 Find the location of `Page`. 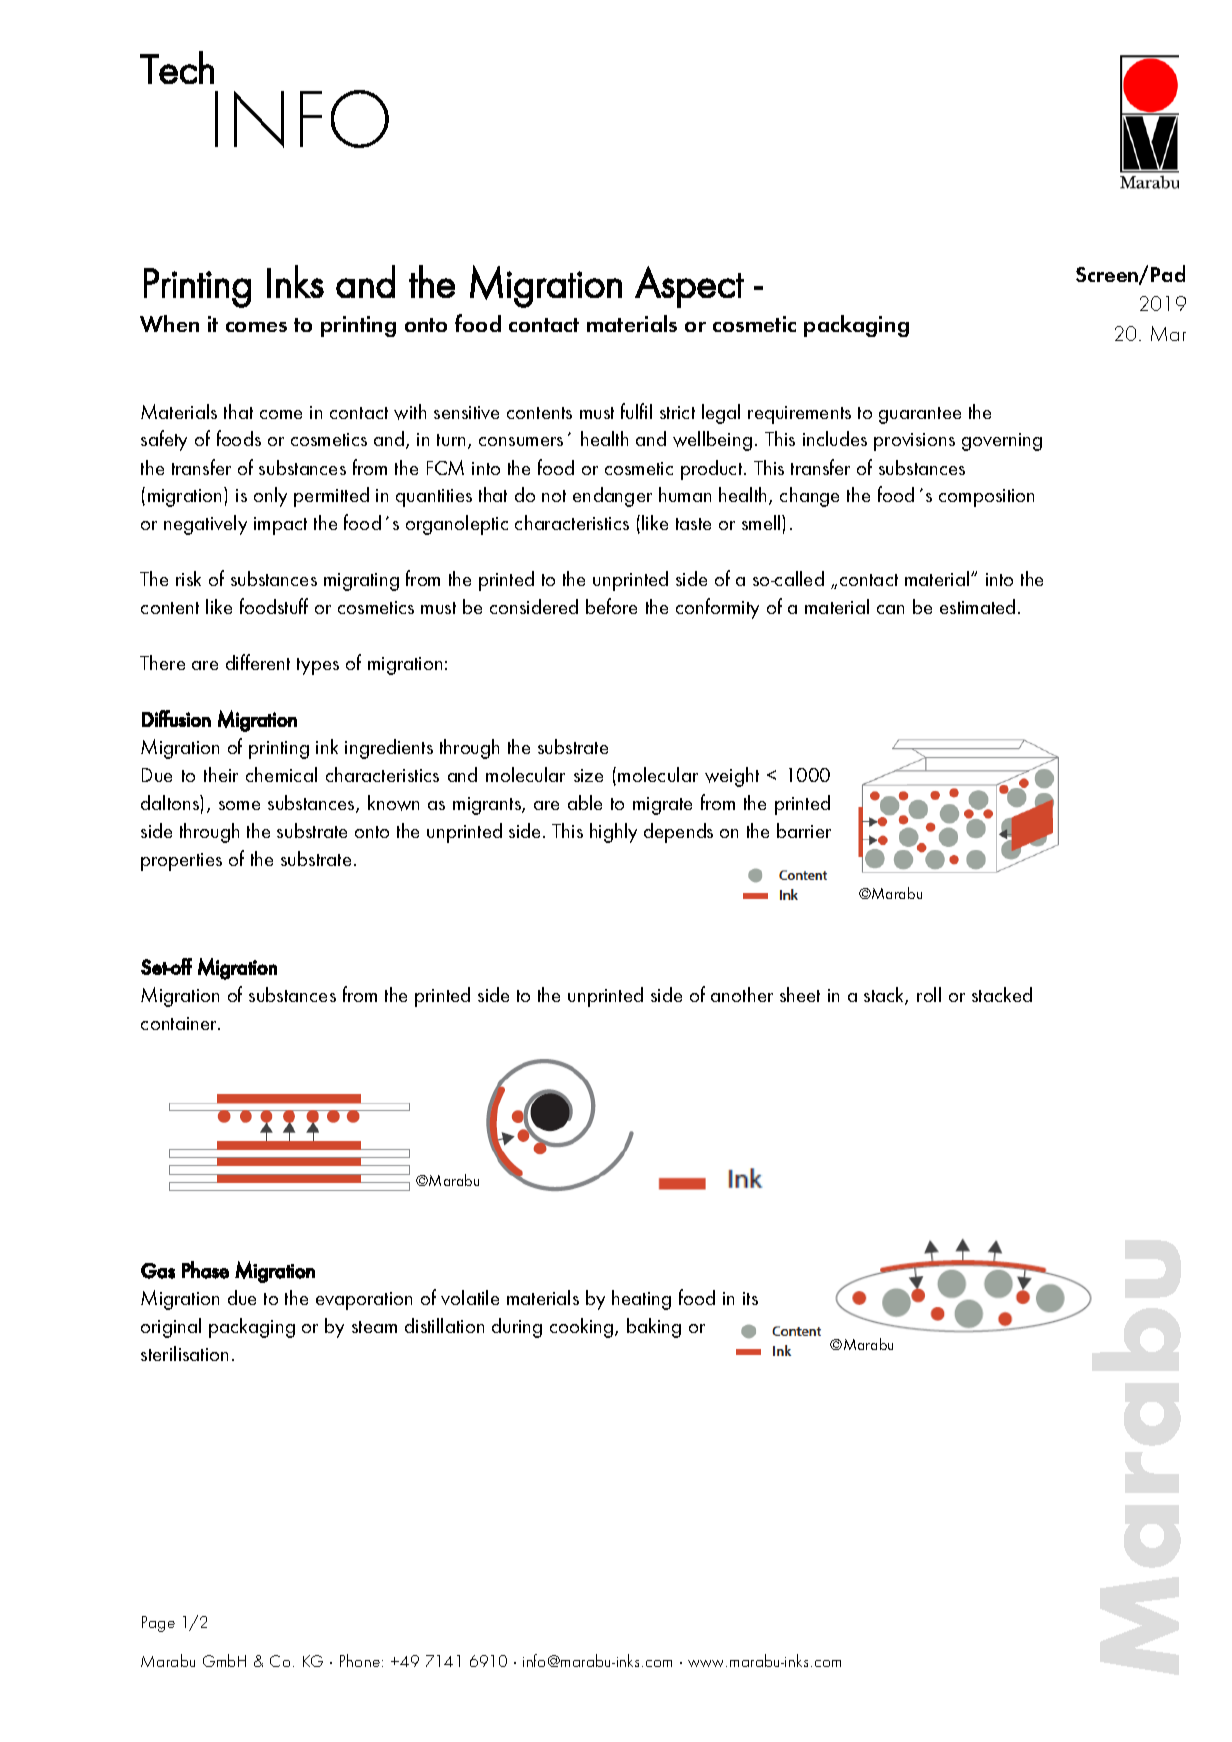

Page is located at coordinates (158, 1624).
